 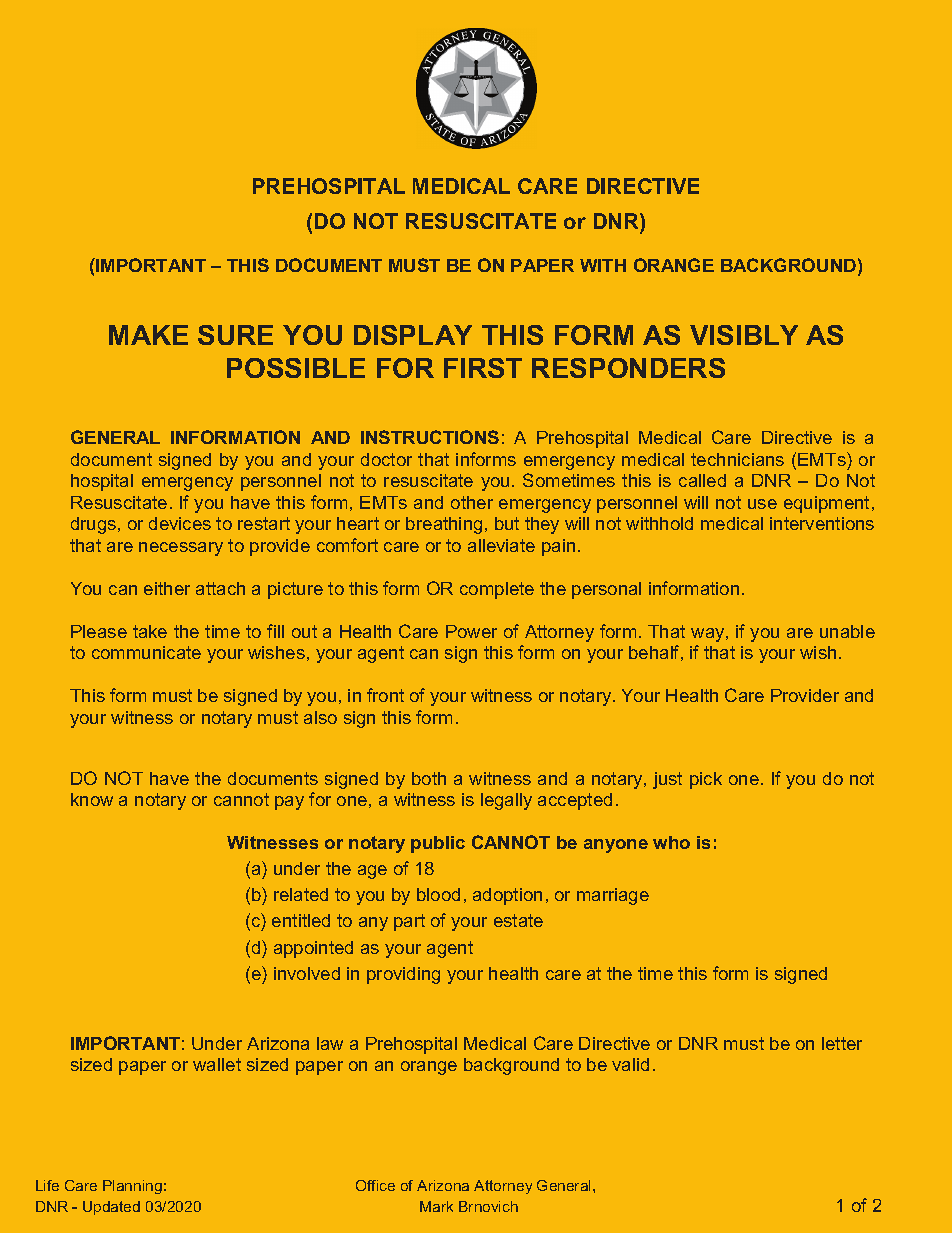 I want to click on MAKE, so click(x=148, y=335).
